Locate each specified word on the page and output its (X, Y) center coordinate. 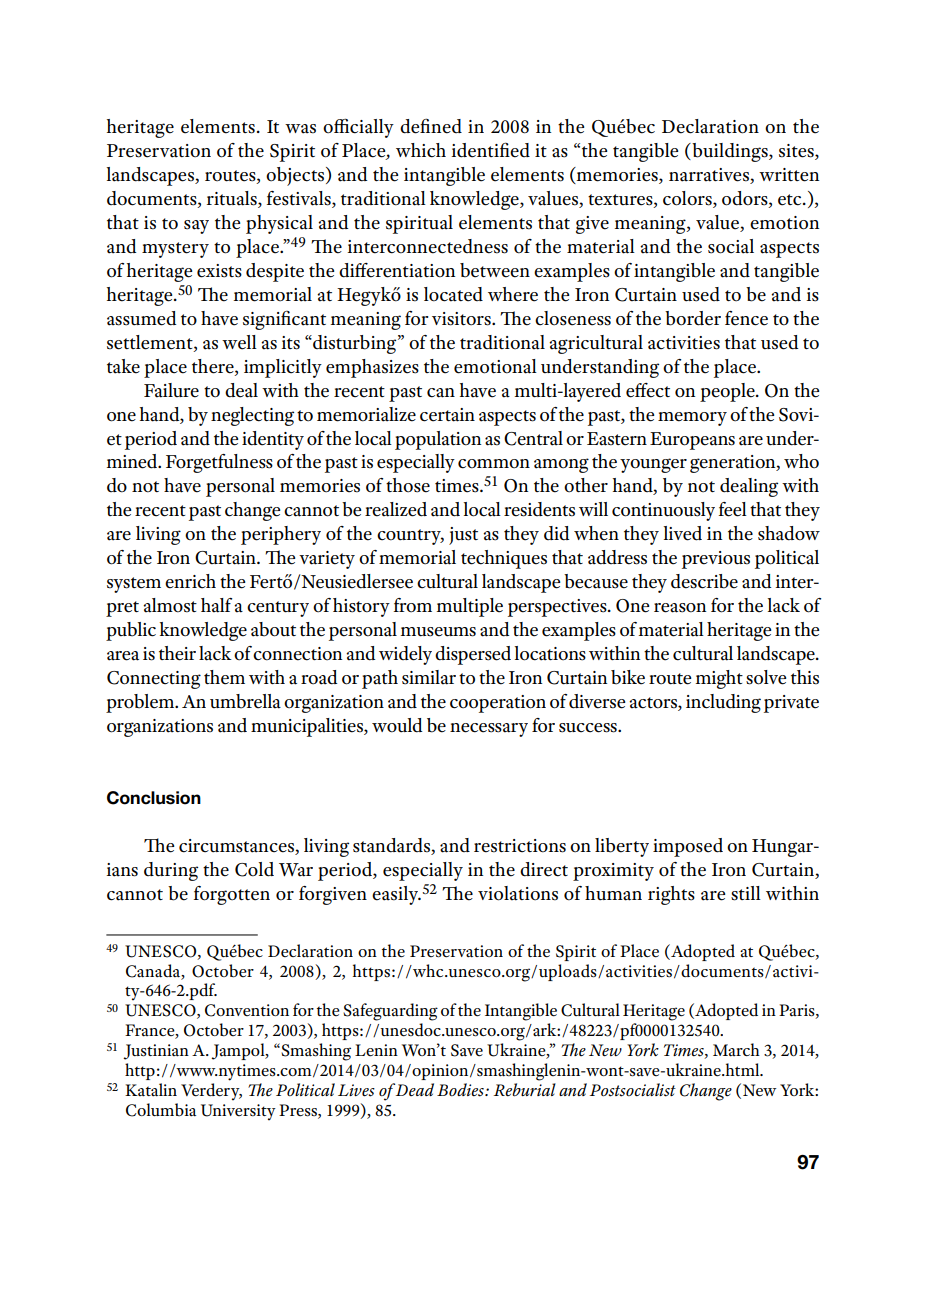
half (216, 605)
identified (490, 150)
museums (438, 632)
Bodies (461, 1090)
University (238, 1112)
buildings (730, 152)
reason (680, 608)
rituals (233, 199)
